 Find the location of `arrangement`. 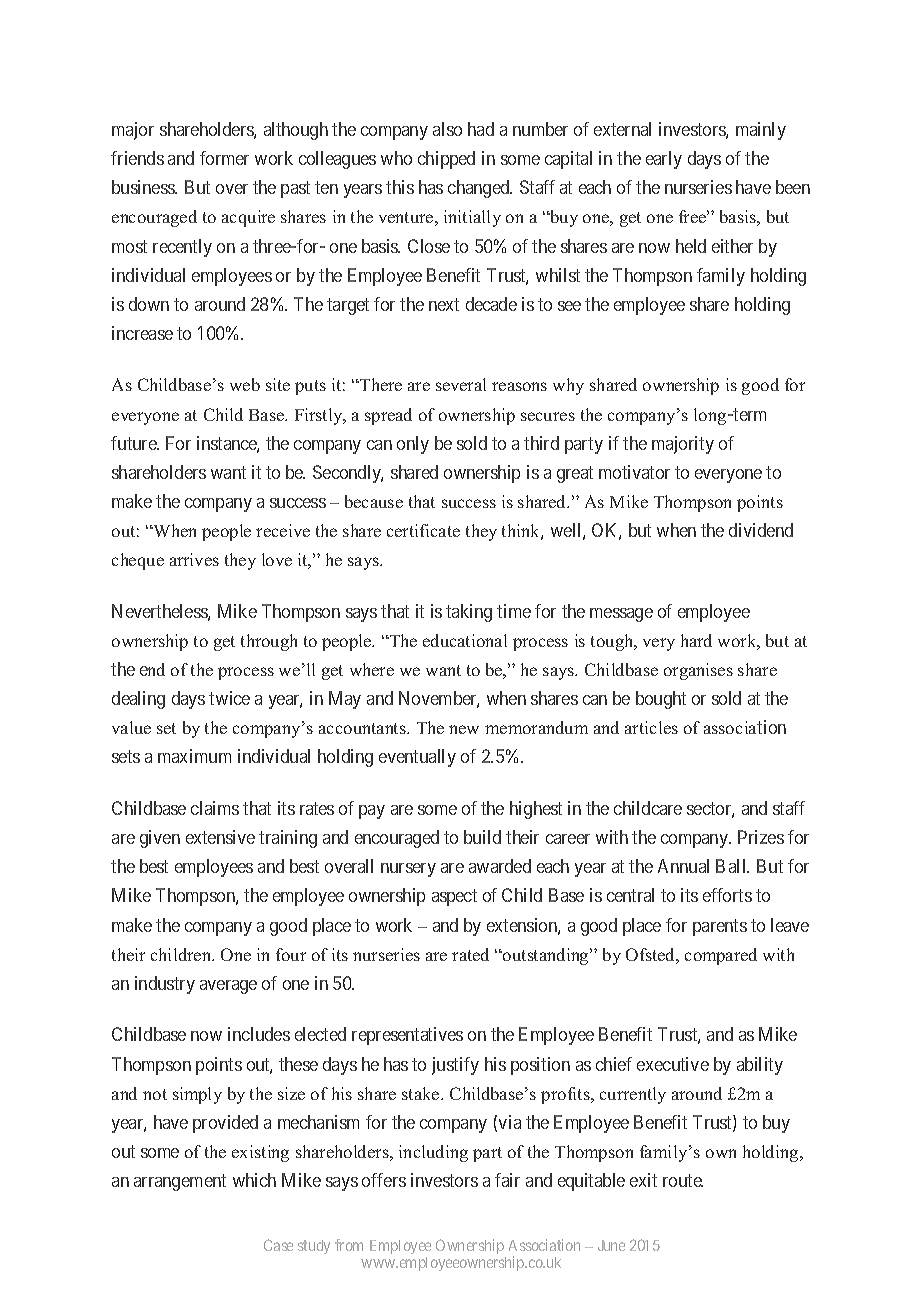

arrangement is located at coordinates (180, 1182).
